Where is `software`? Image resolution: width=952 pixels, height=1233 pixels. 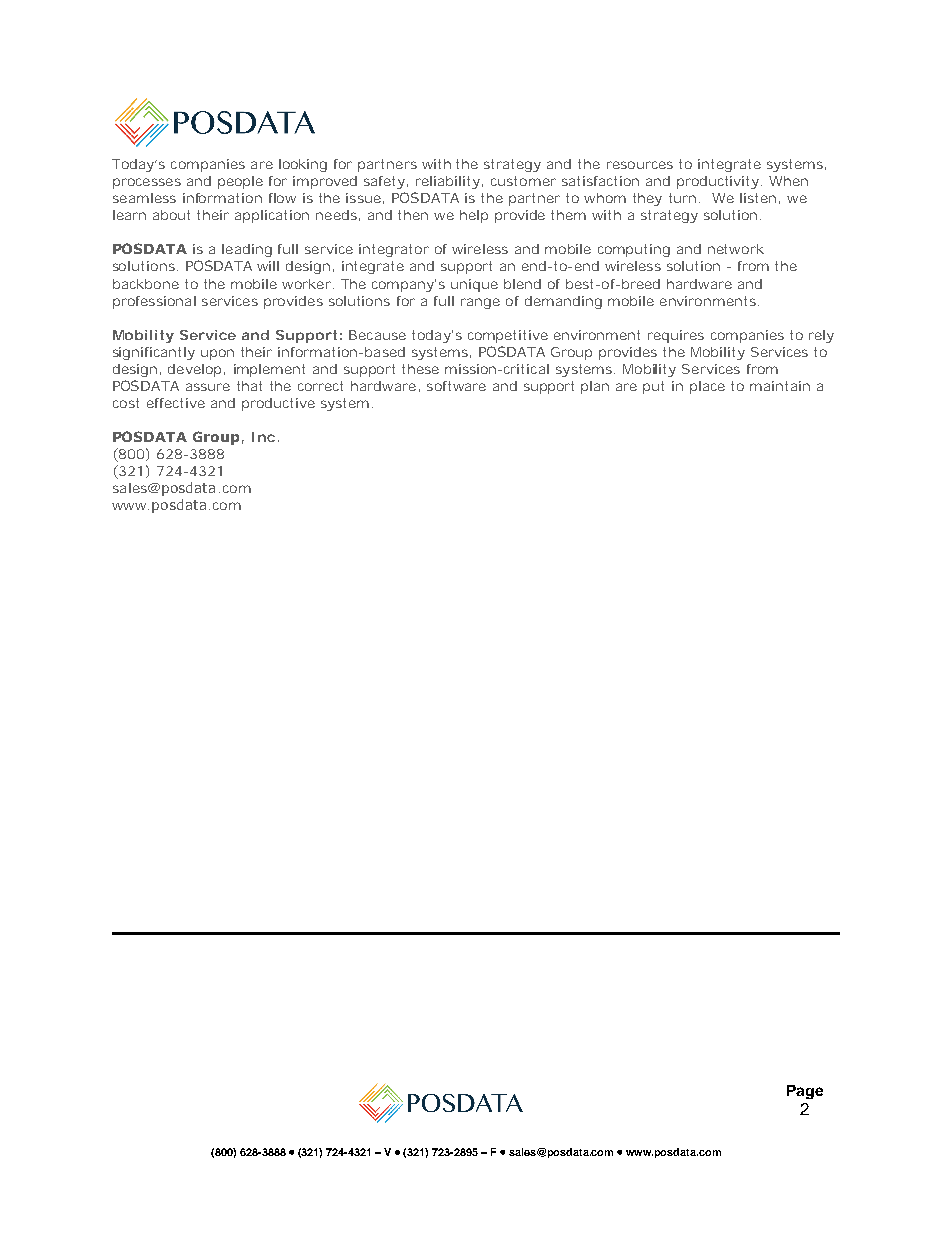
software is located at coordinates (456, 386).
